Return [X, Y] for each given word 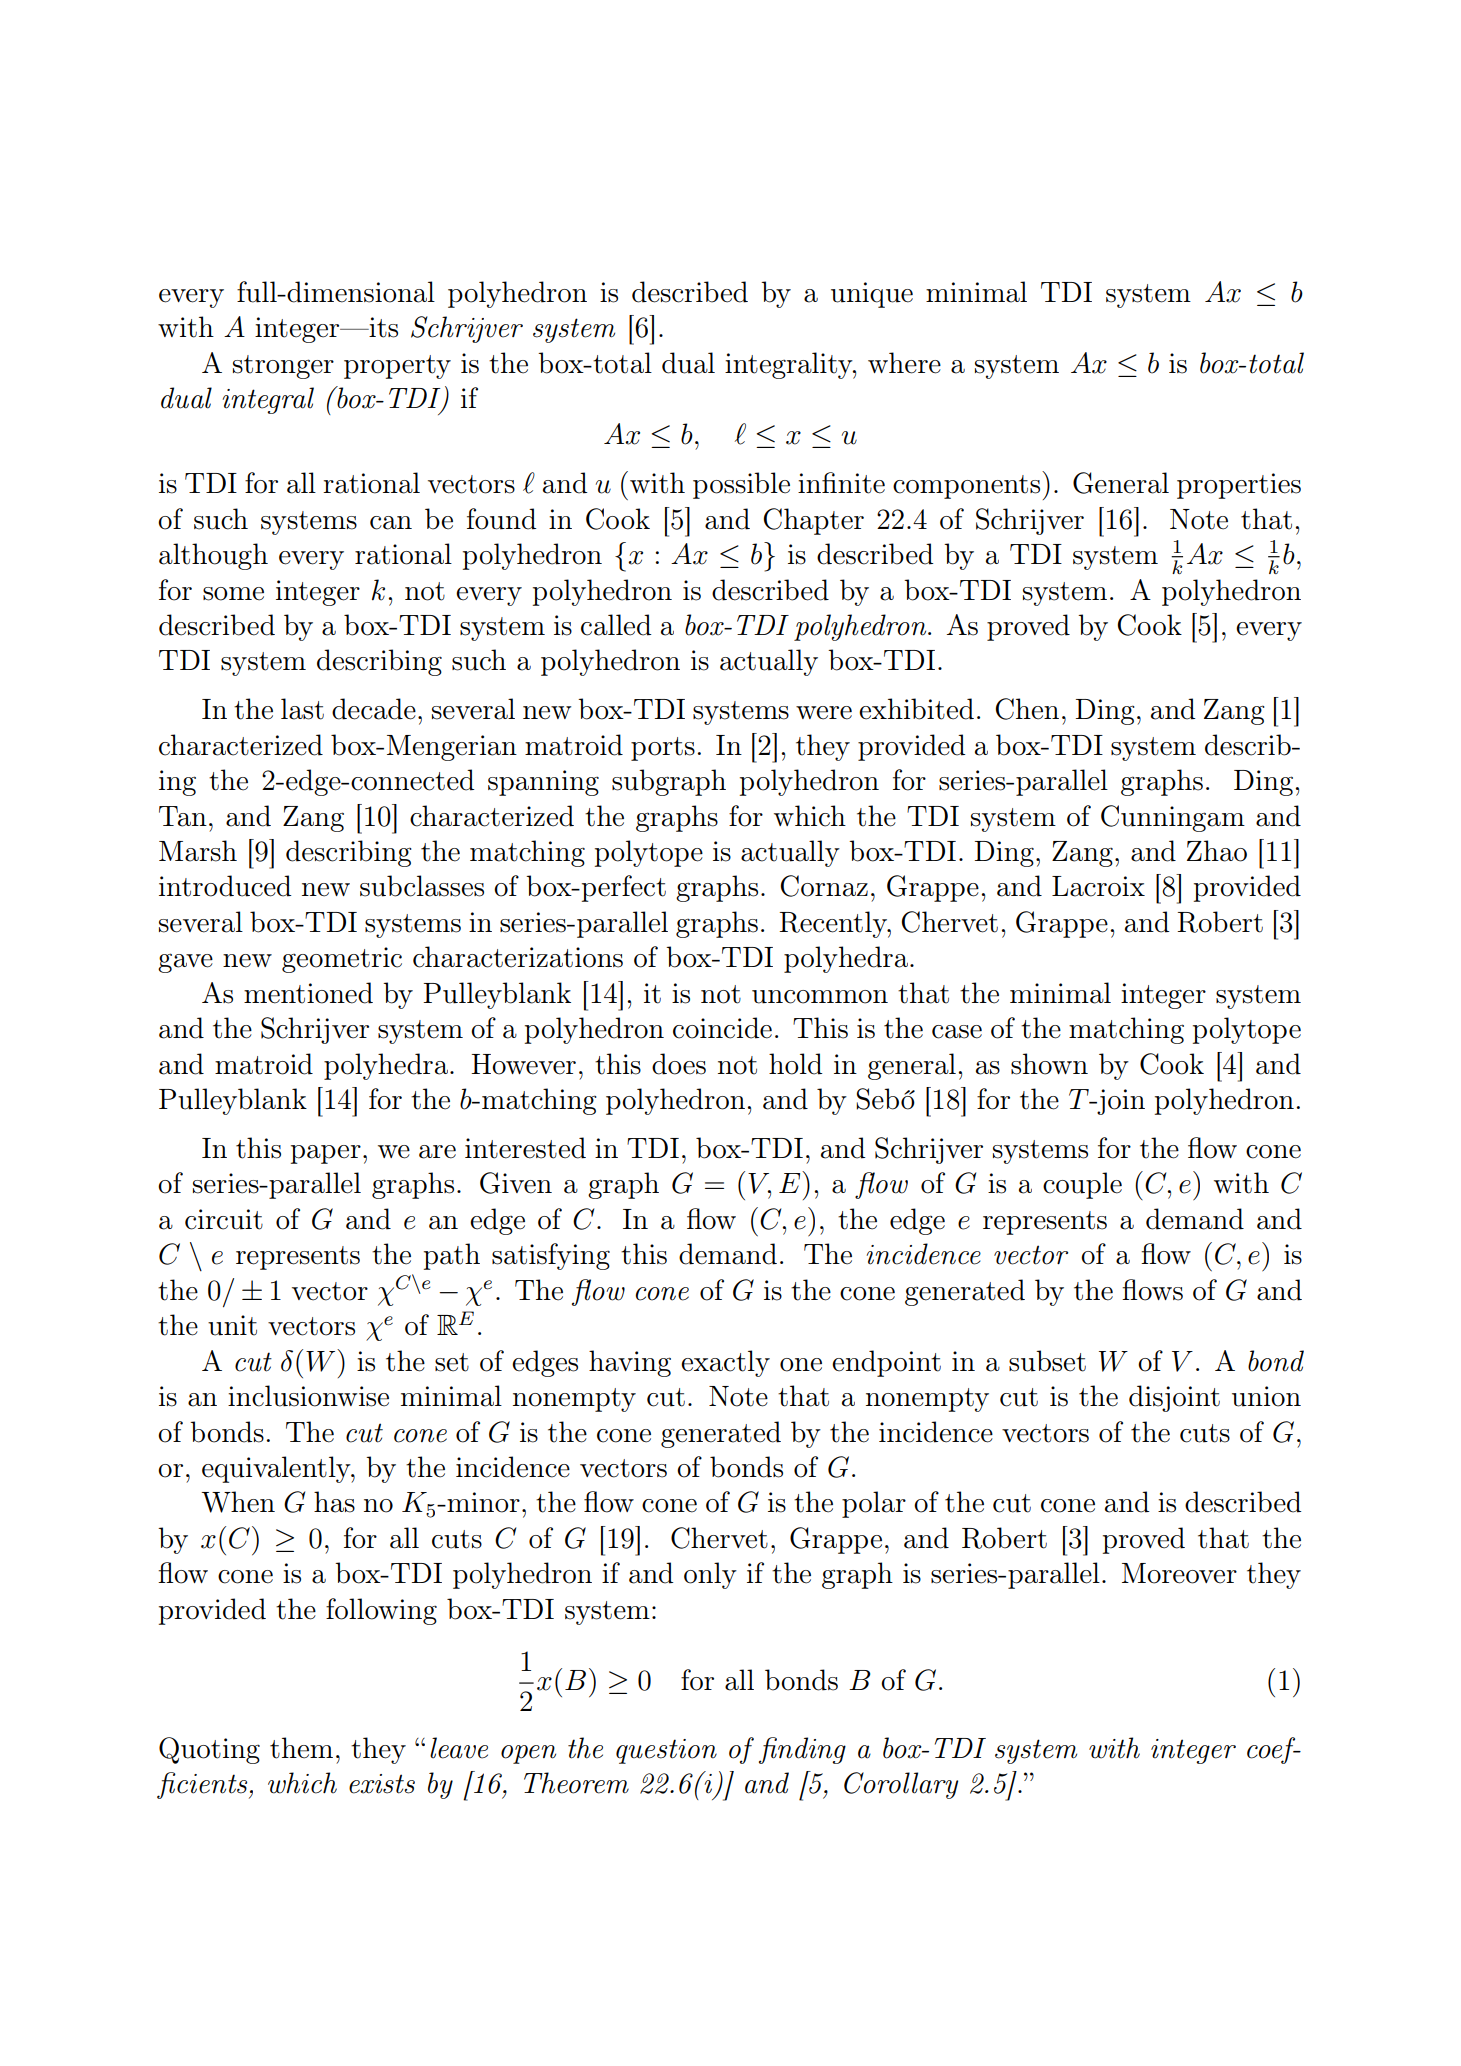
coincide [722, 1028]
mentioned [308, 993]
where [904, 363]
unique [872, 295]
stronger [283, 367]
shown [1049, 1064]
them [301, 1748]
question [666, 1751]
